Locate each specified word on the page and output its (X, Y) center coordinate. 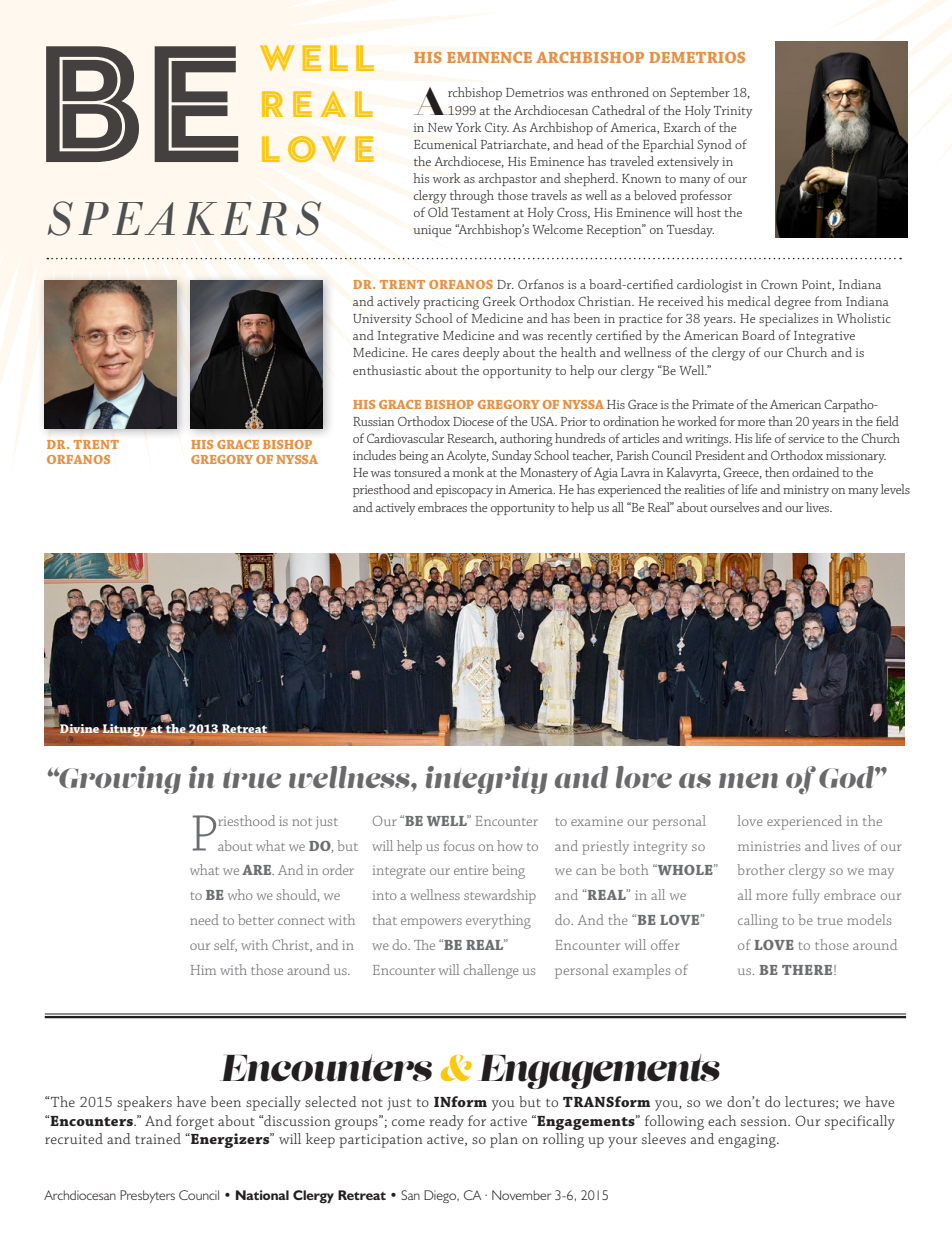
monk (468, 472)
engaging (748, 1141)
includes (374, 455)
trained (158, 1138)
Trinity (733, 112)
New (440, 127)
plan (504, 1140)
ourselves (734, 507)
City (497, 129)
